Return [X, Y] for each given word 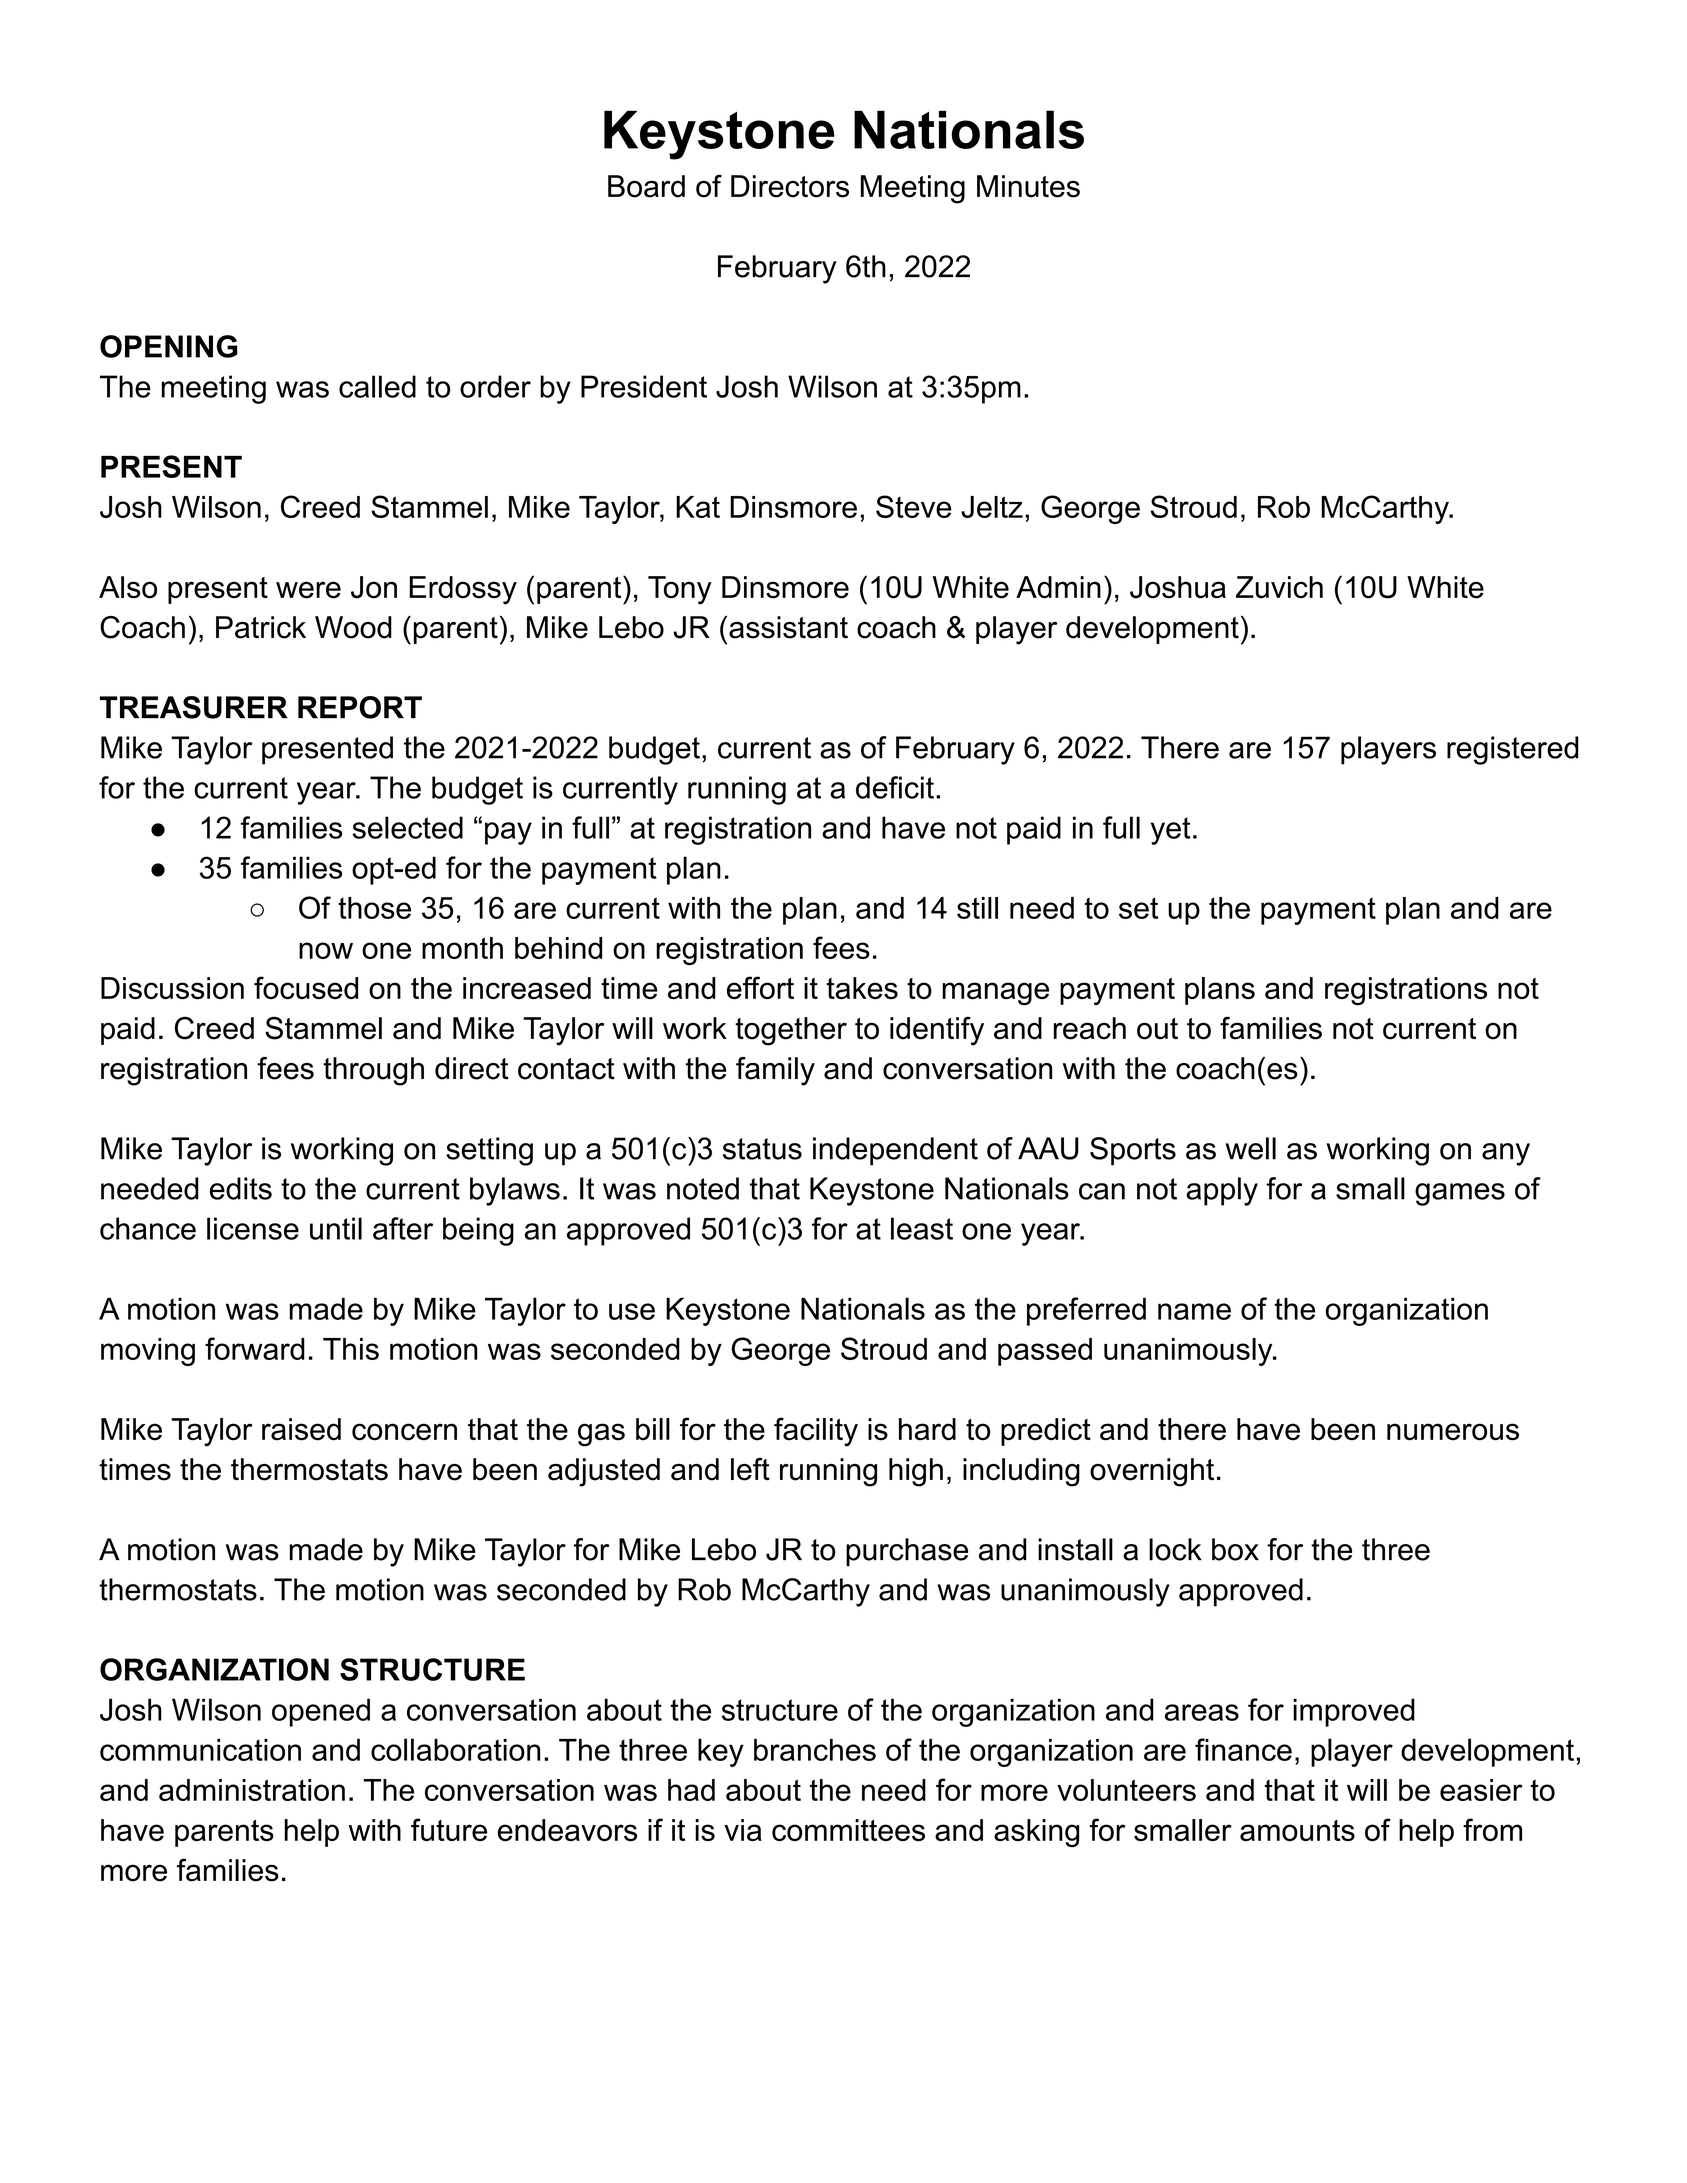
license [253, 1228]
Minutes [1028, 186]
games [1460, 1194]
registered [1513, 750]
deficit [895, 787]
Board [646, 186]
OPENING [169, 346]
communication [200, 1750]
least [922, 1228]
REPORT [360, 707]
